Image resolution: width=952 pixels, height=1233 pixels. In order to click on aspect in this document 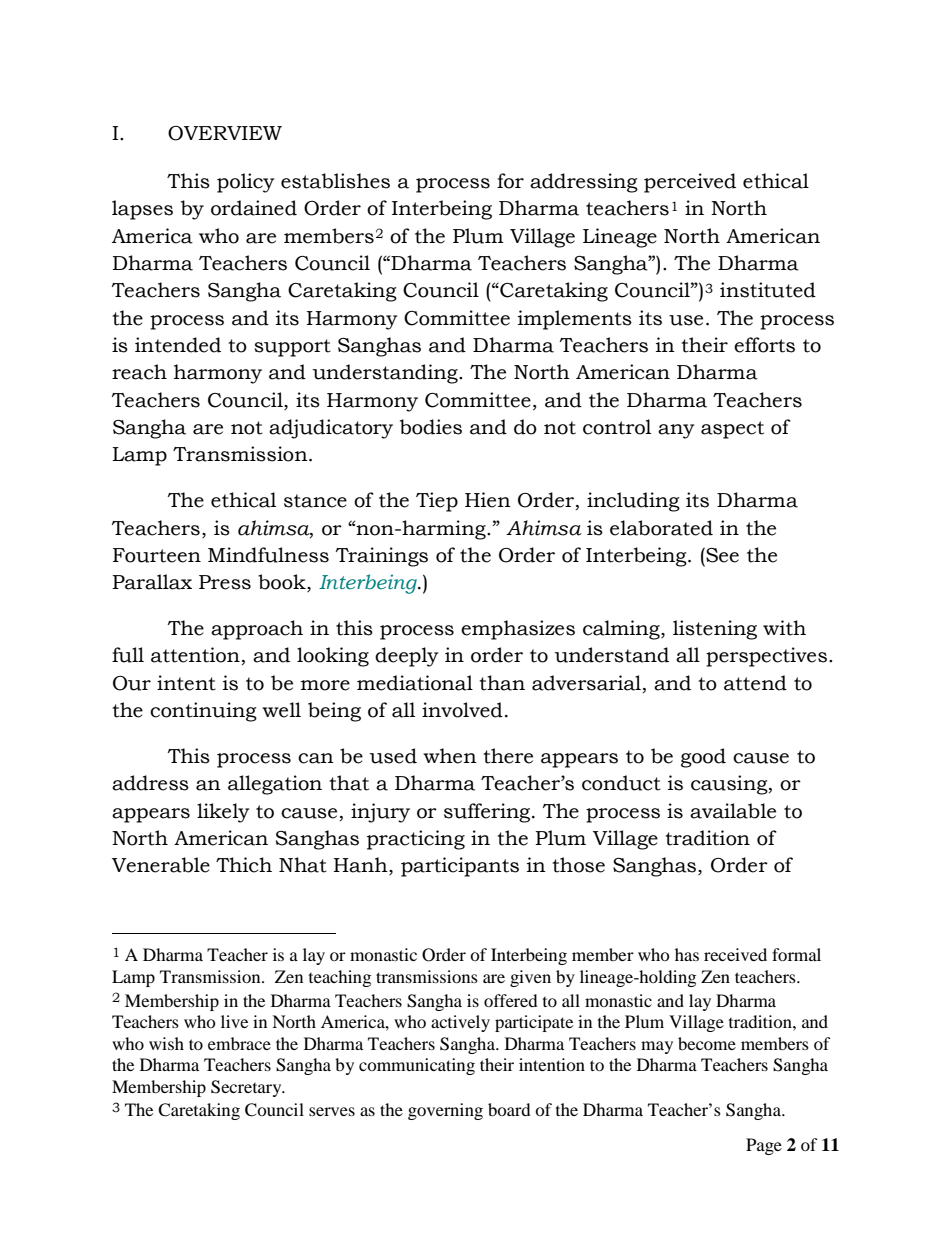, I will do `click(732, 430)`.
